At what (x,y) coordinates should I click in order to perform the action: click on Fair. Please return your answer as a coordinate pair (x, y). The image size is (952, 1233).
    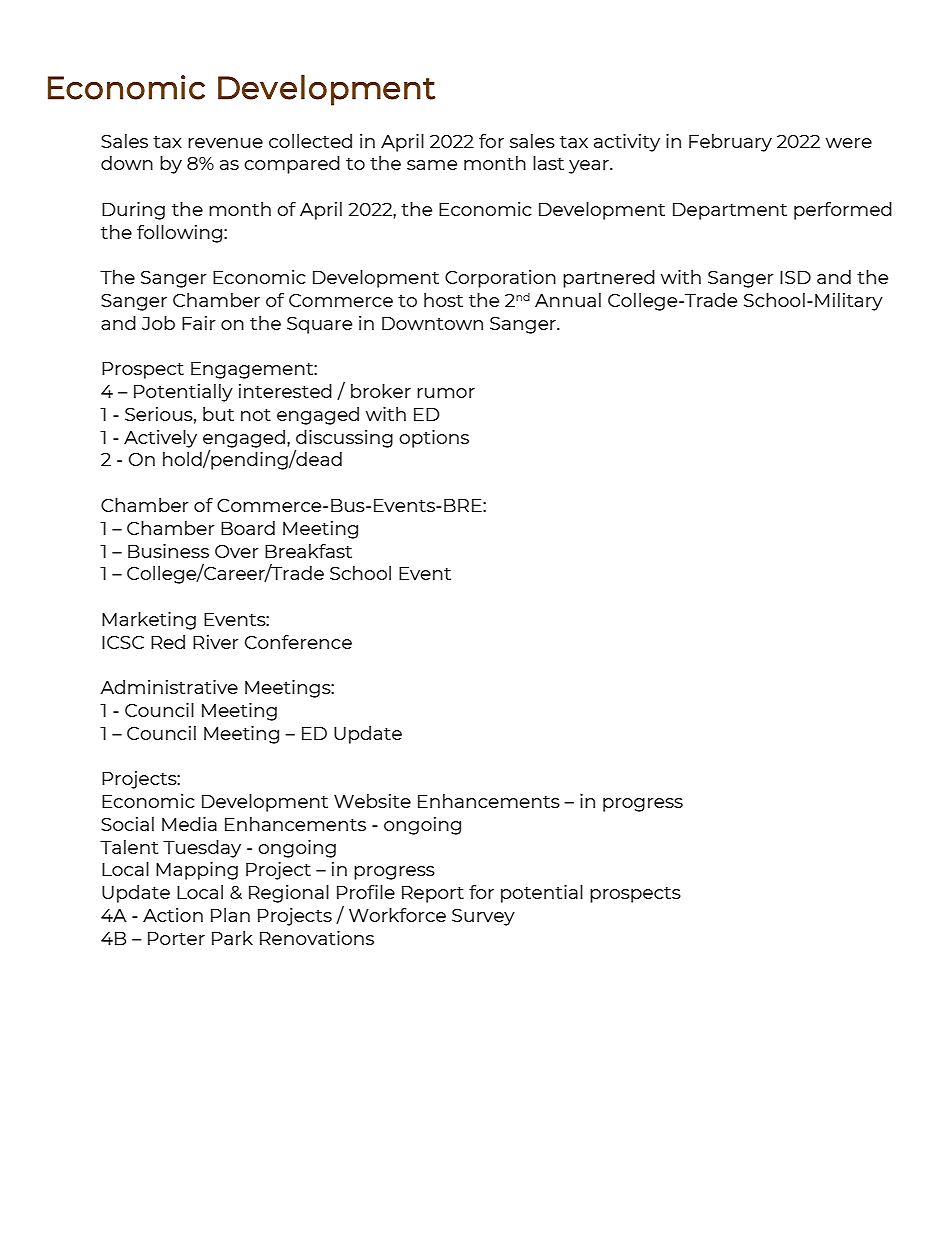
    Looking at the image, I should click on (199, 323).
